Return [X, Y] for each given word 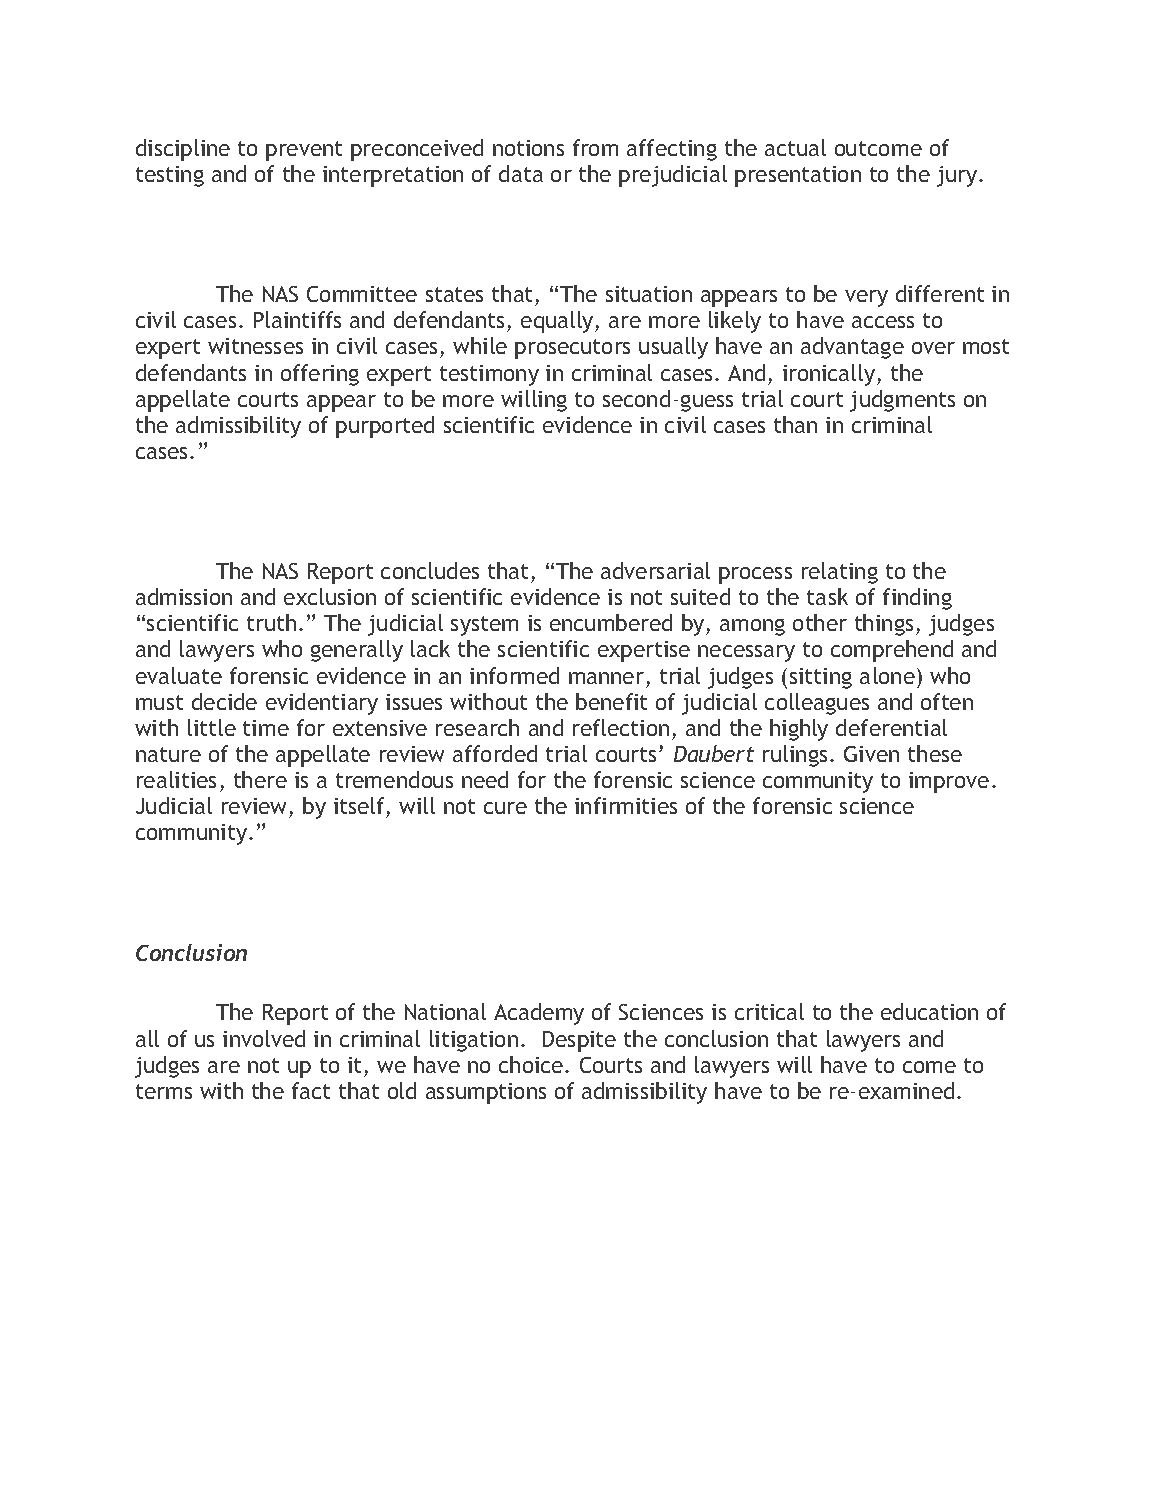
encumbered [611, 622]
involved [264, 1038]
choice [532, 1064]
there [260, 779]
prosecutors [572, 349]
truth [271, 622]
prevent [304, 151]
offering [320, 375]
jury [958, 176]
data [521, 173]
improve [949, 782]
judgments [902, 401]
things [884, 625]
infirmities [626, 805]
